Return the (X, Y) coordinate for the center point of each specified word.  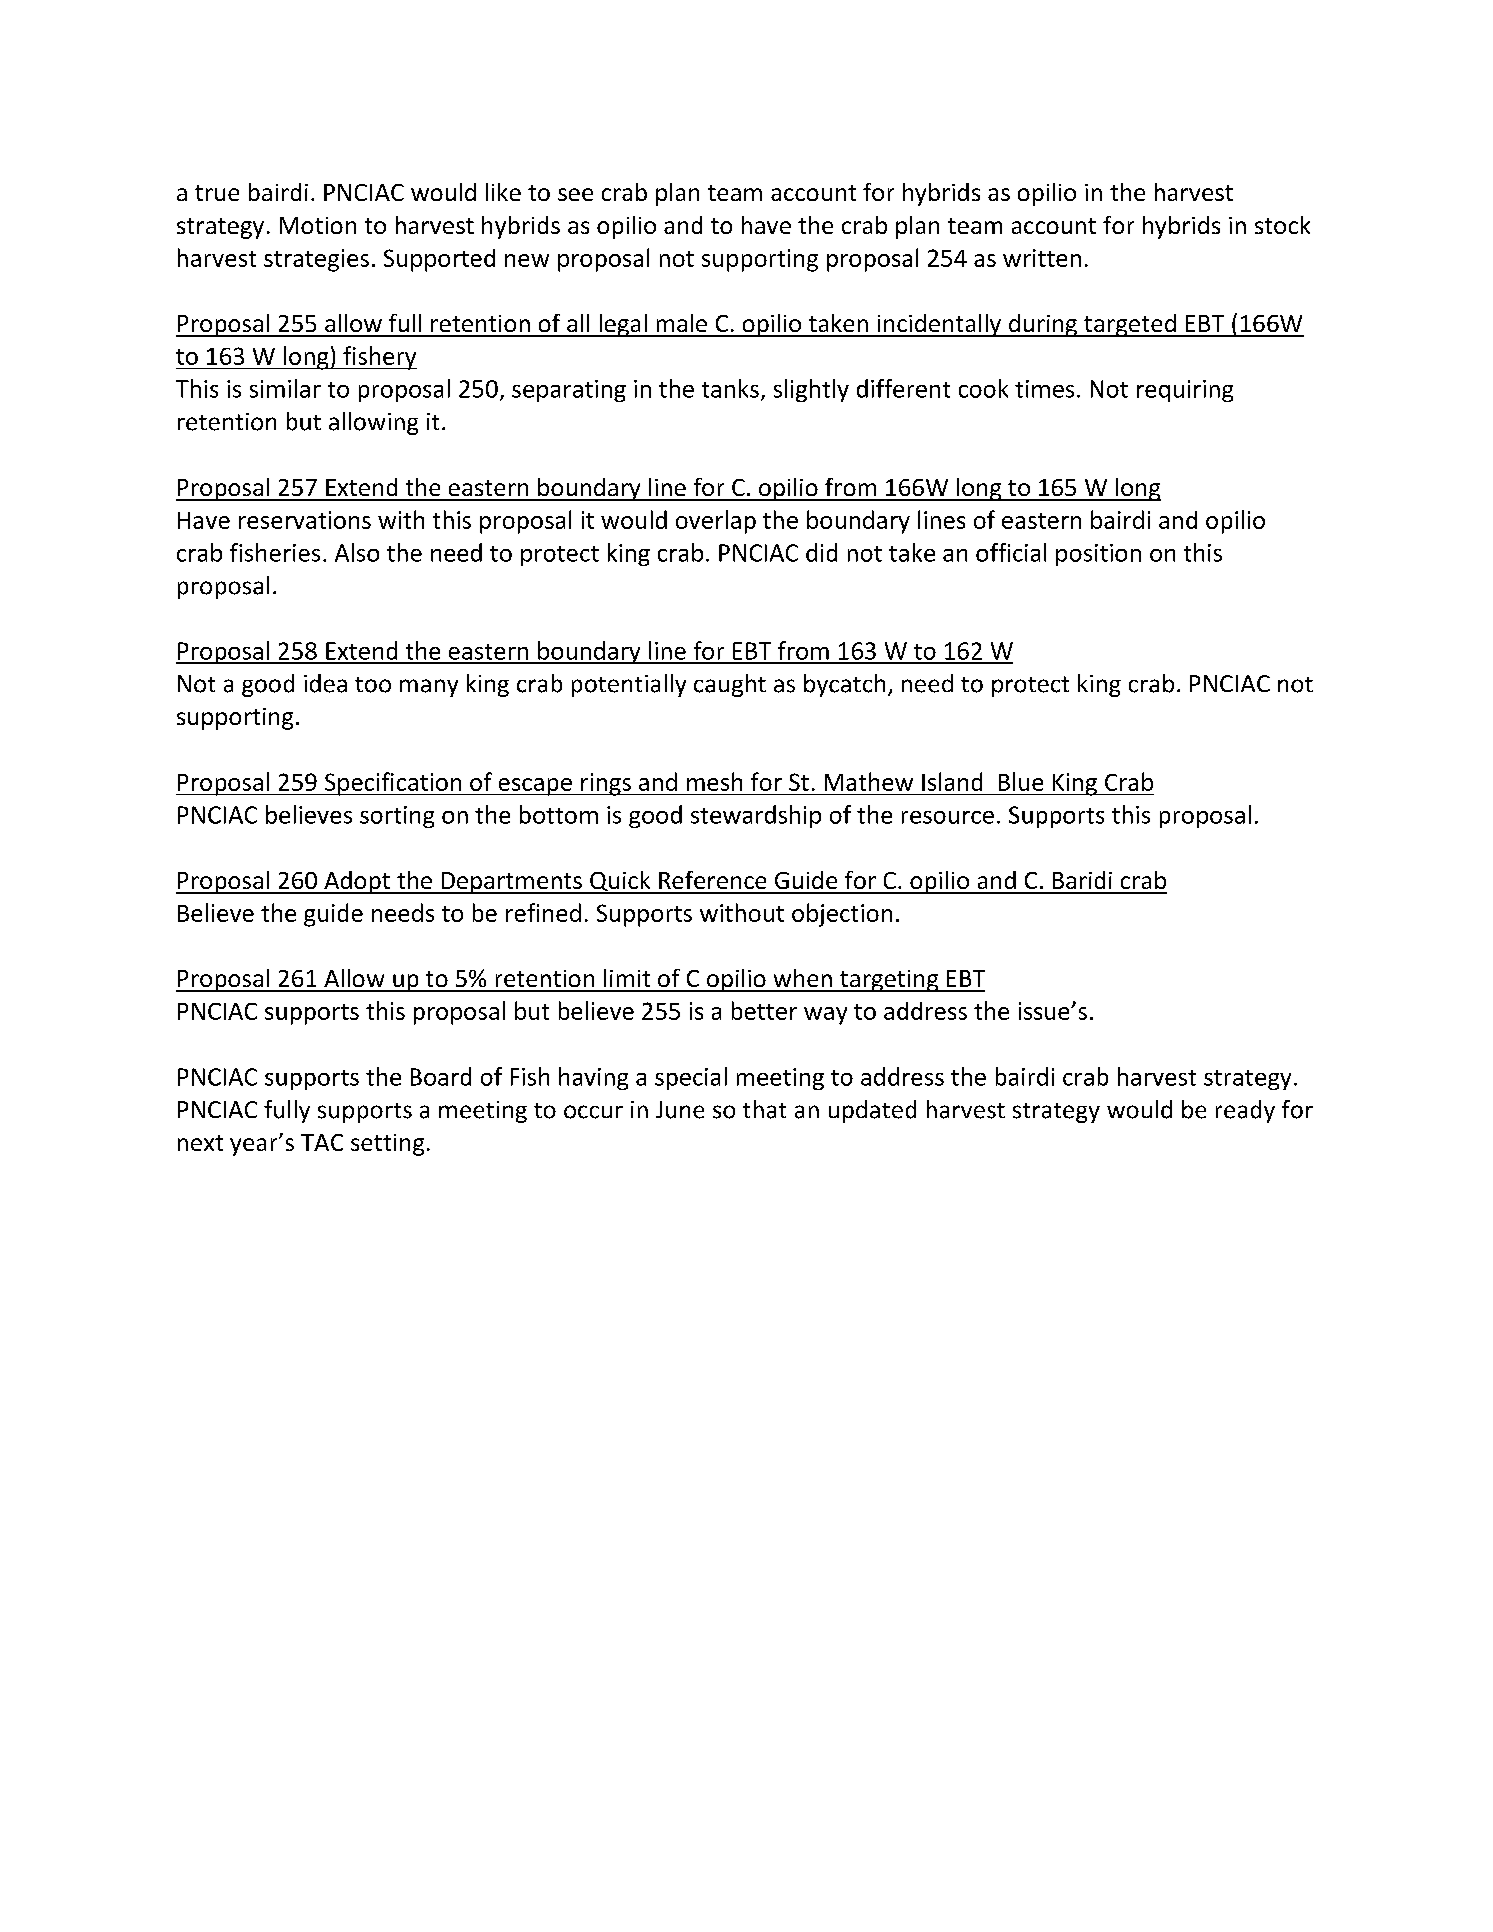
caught (730, 685)
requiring (1185, 391)
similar (285, 388)
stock (1282, 225)
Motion (318, 225)
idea (325, 683)
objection (842, 915)
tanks (730, 388)
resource (948, 817)
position (1098, 555)
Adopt (357, 882)
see (575, 194)
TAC (322, 1142)
